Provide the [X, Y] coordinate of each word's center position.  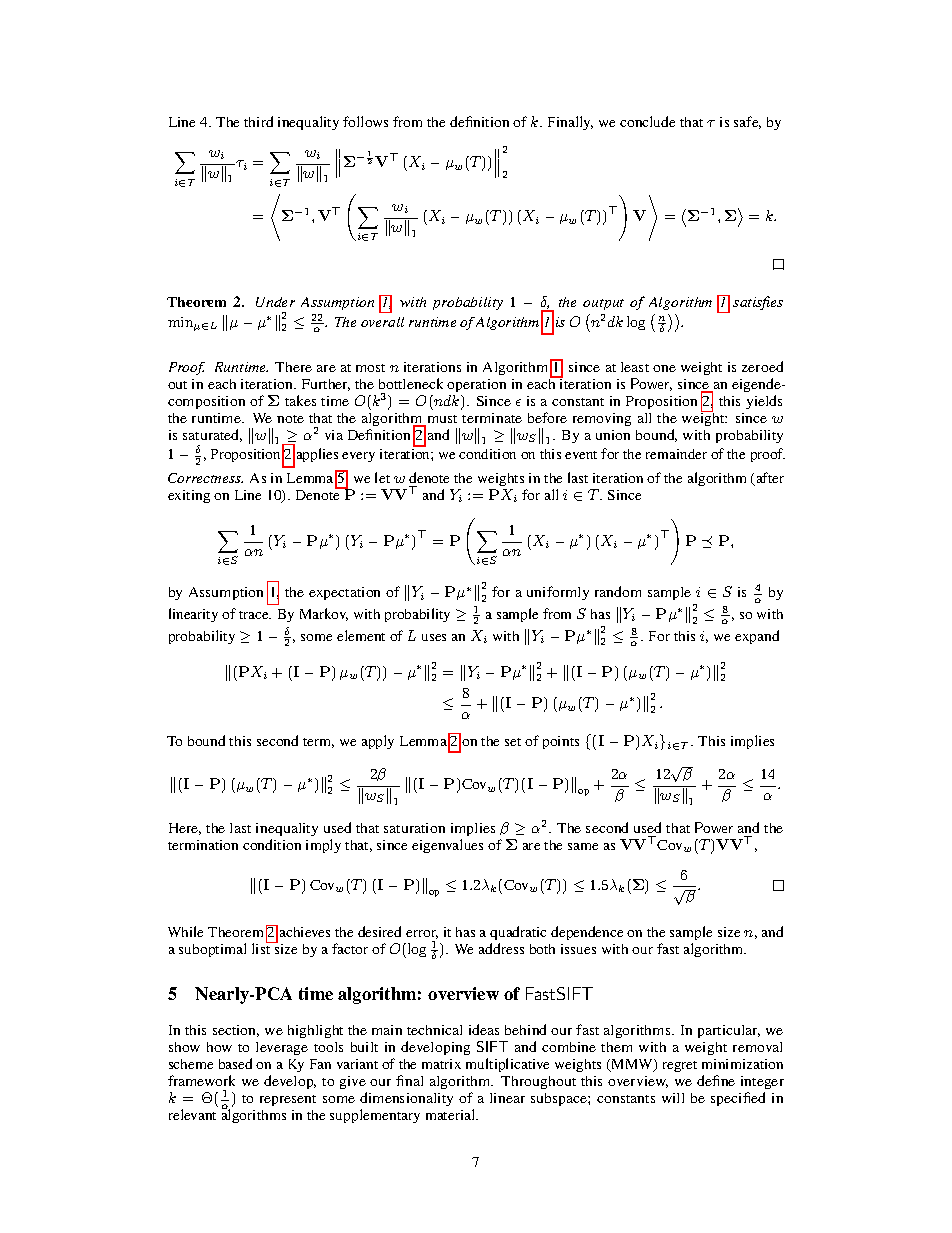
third [258, 121]
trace [255, 615]
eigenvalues [447, 846]
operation [476, 385]
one [664, 368]
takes [300, 400]
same [583, 846]
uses [434, 637]
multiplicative [507, 1065]
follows [365, 121]
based [235, 1063]
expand [757, 637]
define [716, 1080]
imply [323, 846]
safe [747, 122]
